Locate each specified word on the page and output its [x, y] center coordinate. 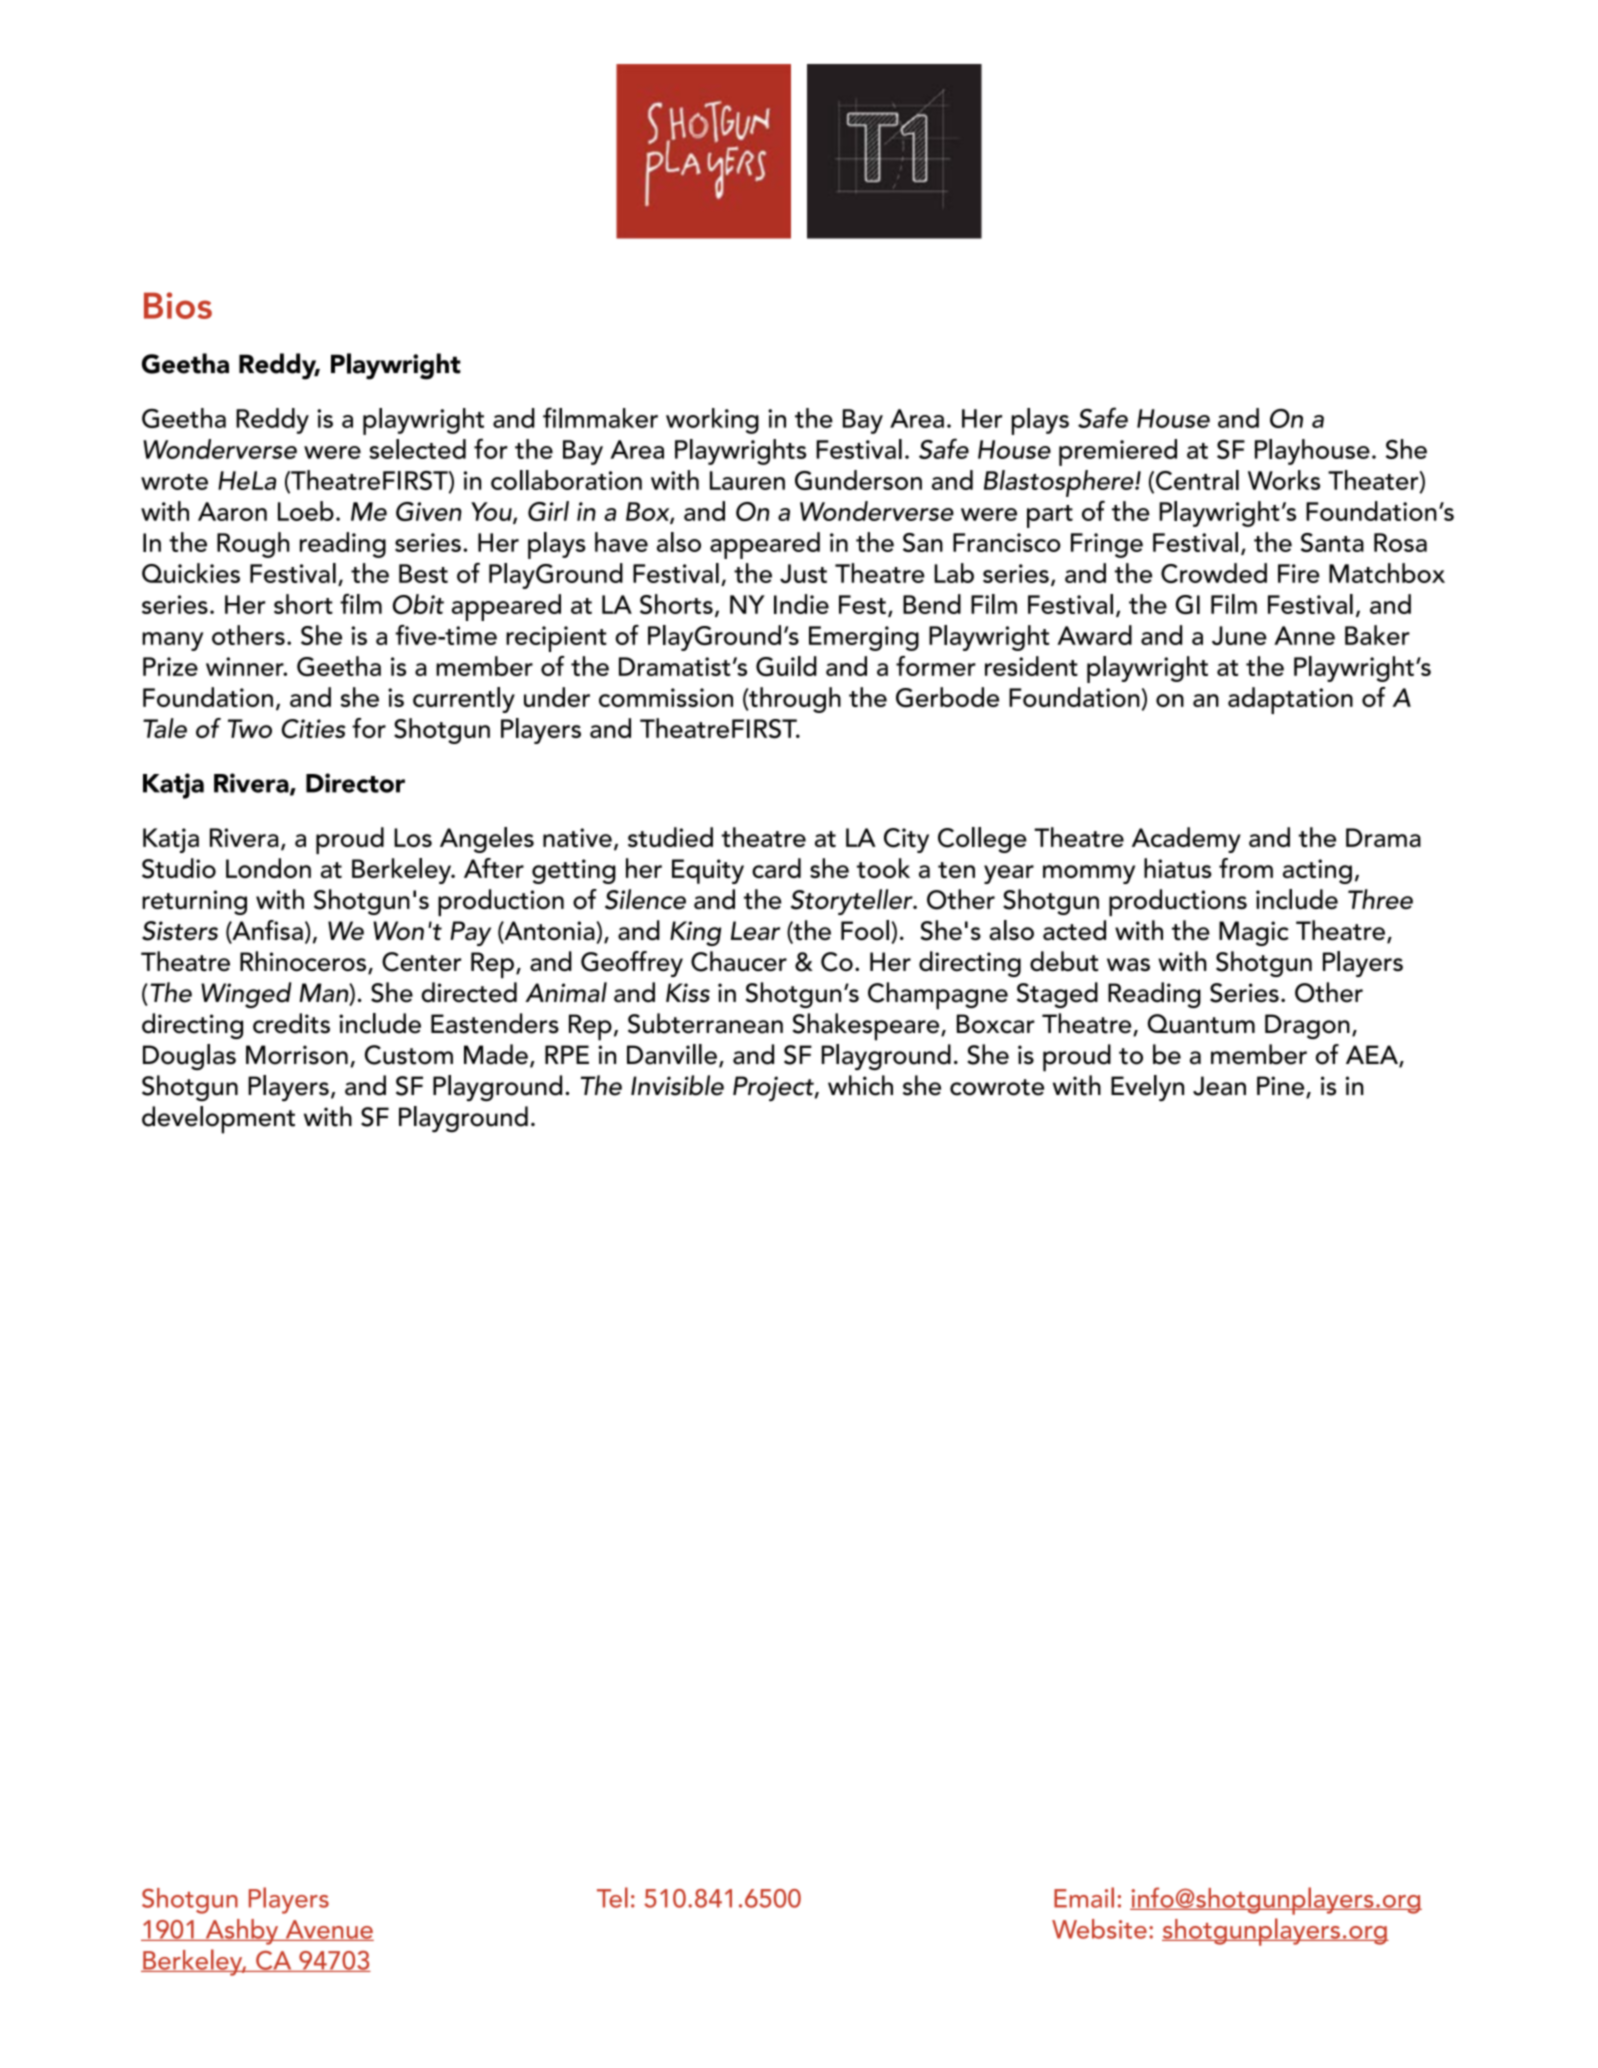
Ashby [242, 1932]
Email [1084, 1897]
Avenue [328, 1930]
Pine [1282, 1087]
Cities [314, 729]
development [218, 1120]
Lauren [747, 480]
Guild [786, 666]
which [860, 1085]
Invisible [677, 1085]
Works [1284, 480]
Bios [178, 305]
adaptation [1290, 700]
